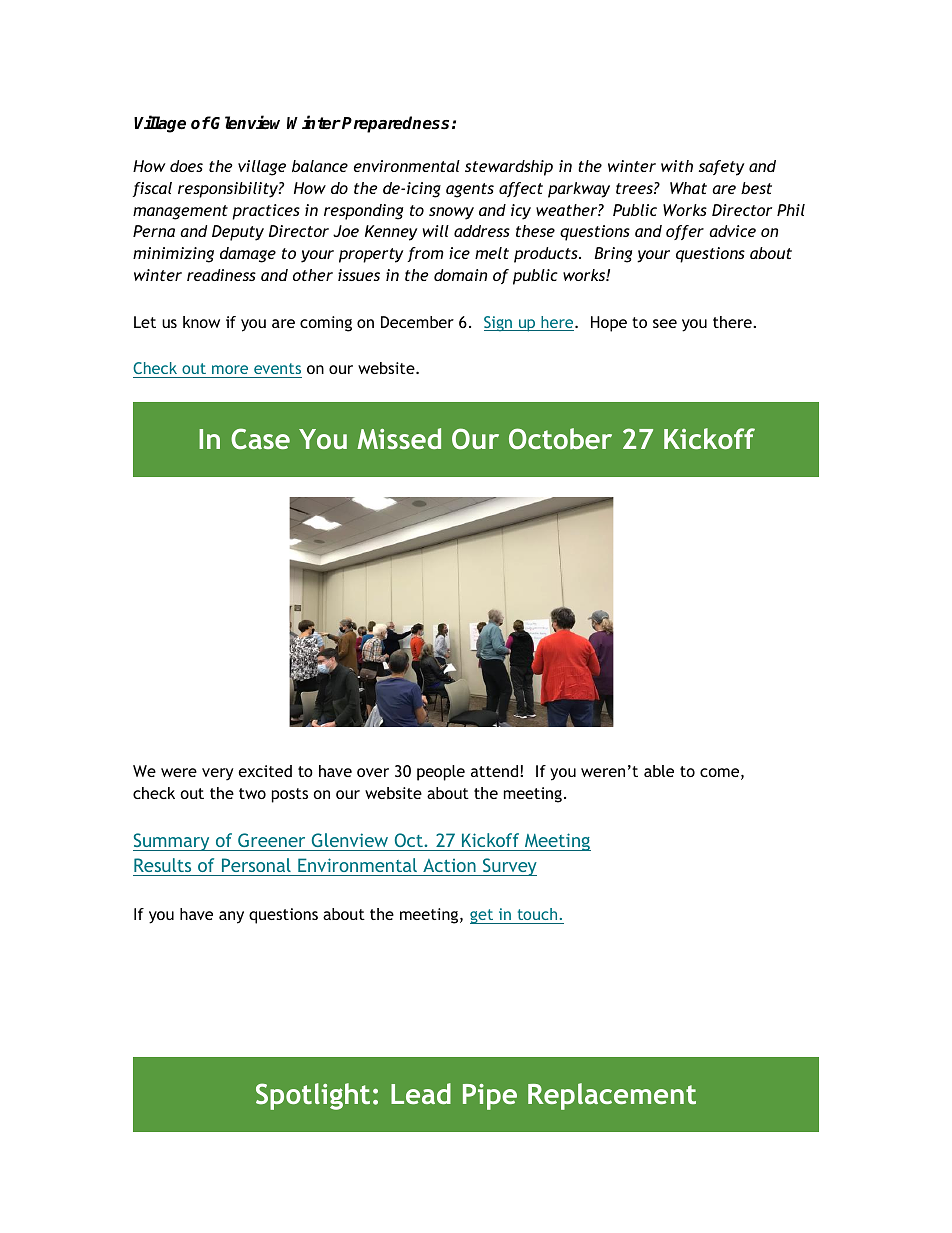 The image size is (952, 1233). Describe the element at coordinates (659, 771) in the screenshot. I see `able` at that location.
